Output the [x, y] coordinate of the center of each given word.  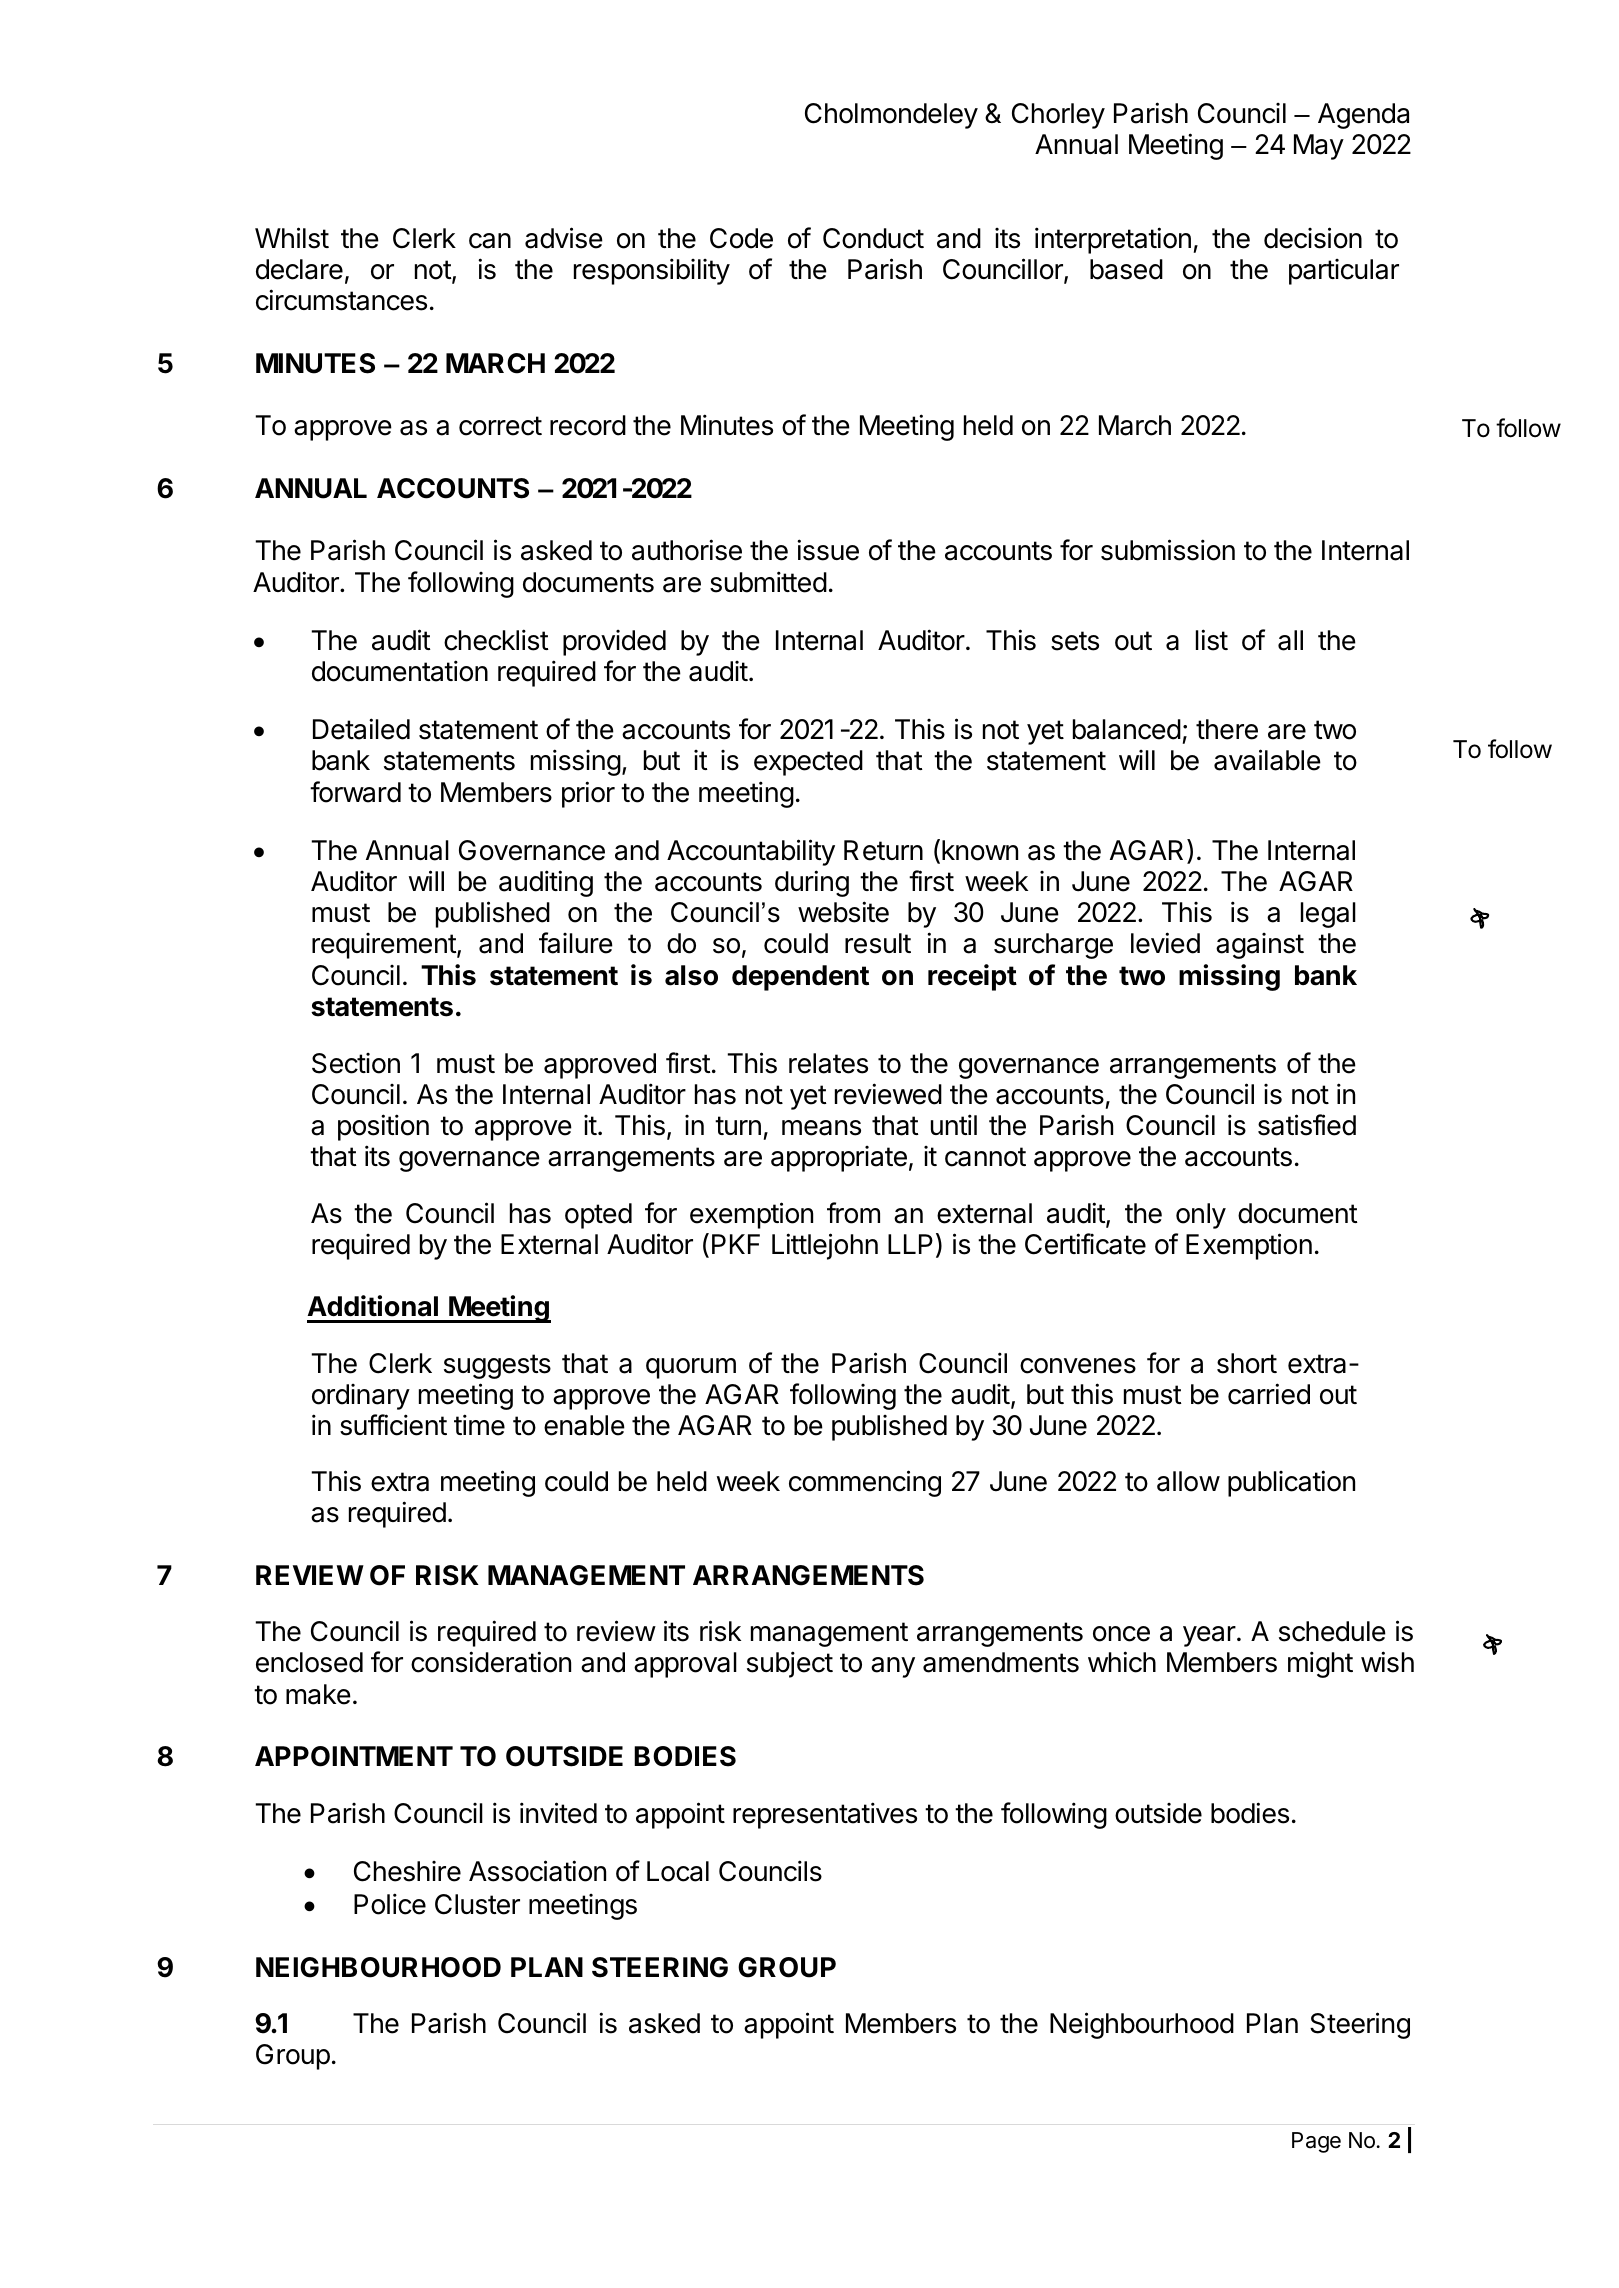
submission [1168, 550]
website [843, 912]
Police [390, 1904]
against [1260, 946]
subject [790, 1664]
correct [500, 426]
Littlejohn [825, 1246]
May [1319, 147]
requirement [384, 946]
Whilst [292, 238]
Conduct [873, 238]
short [1247, 1363]
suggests [497, 1366]
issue [828, 550]
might [1320, 1664]
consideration [491, 1662]
